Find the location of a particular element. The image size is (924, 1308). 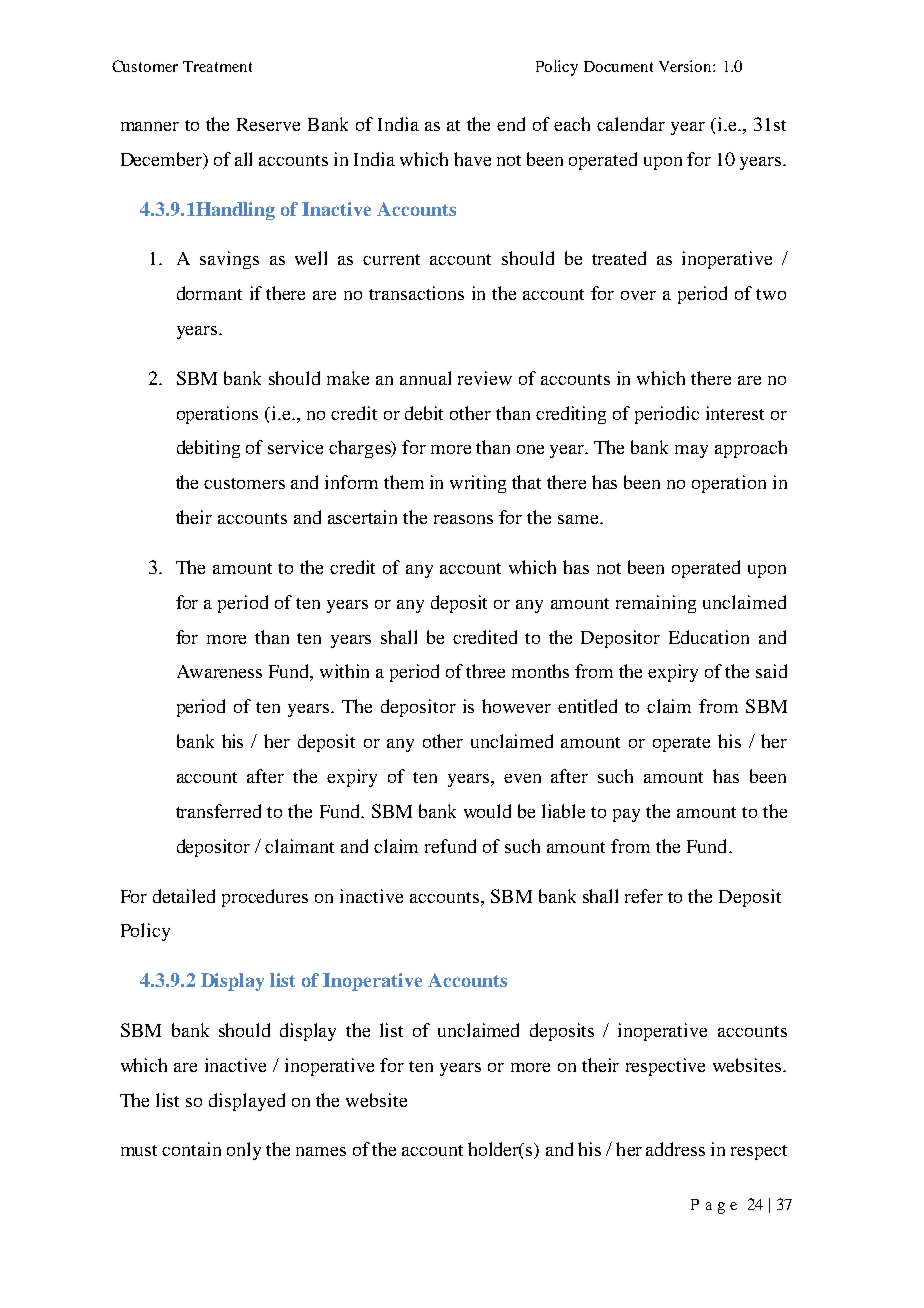

Version is located at coordinates (686, 66).
